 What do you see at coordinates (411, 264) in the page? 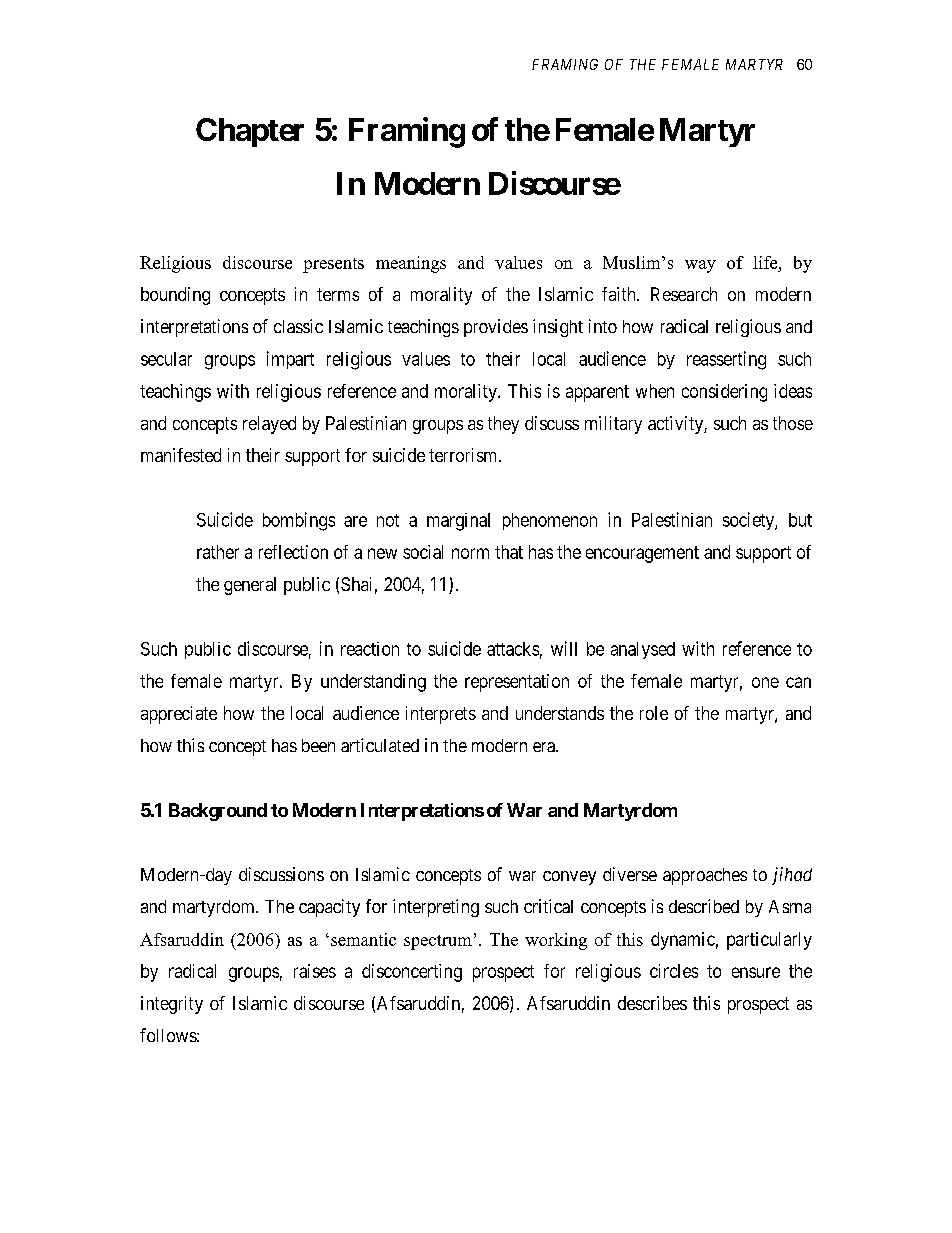
I see `meanings` at bounding box center [411, 264].
